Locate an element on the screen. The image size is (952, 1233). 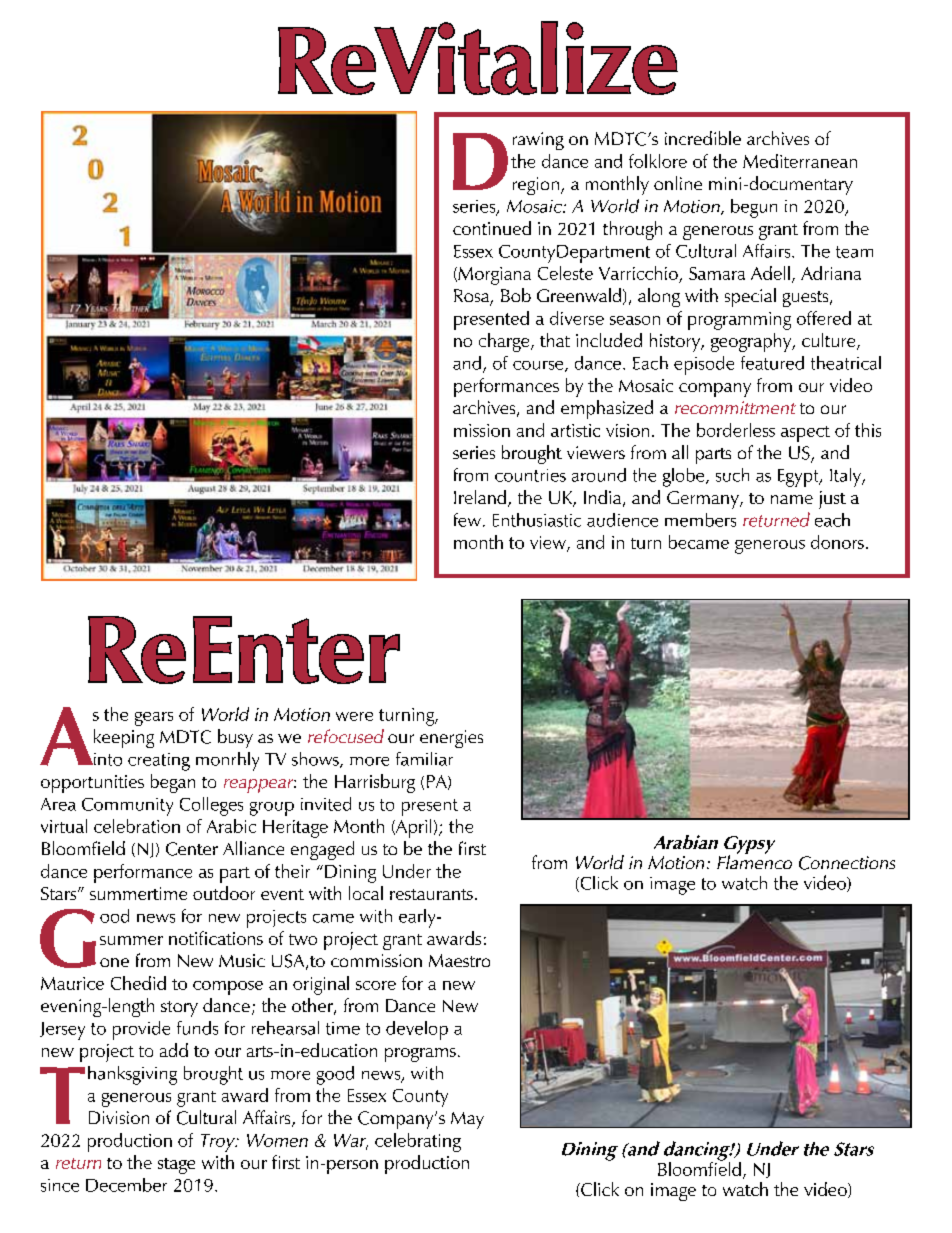
celebration is located at coordinates (137, 826).
